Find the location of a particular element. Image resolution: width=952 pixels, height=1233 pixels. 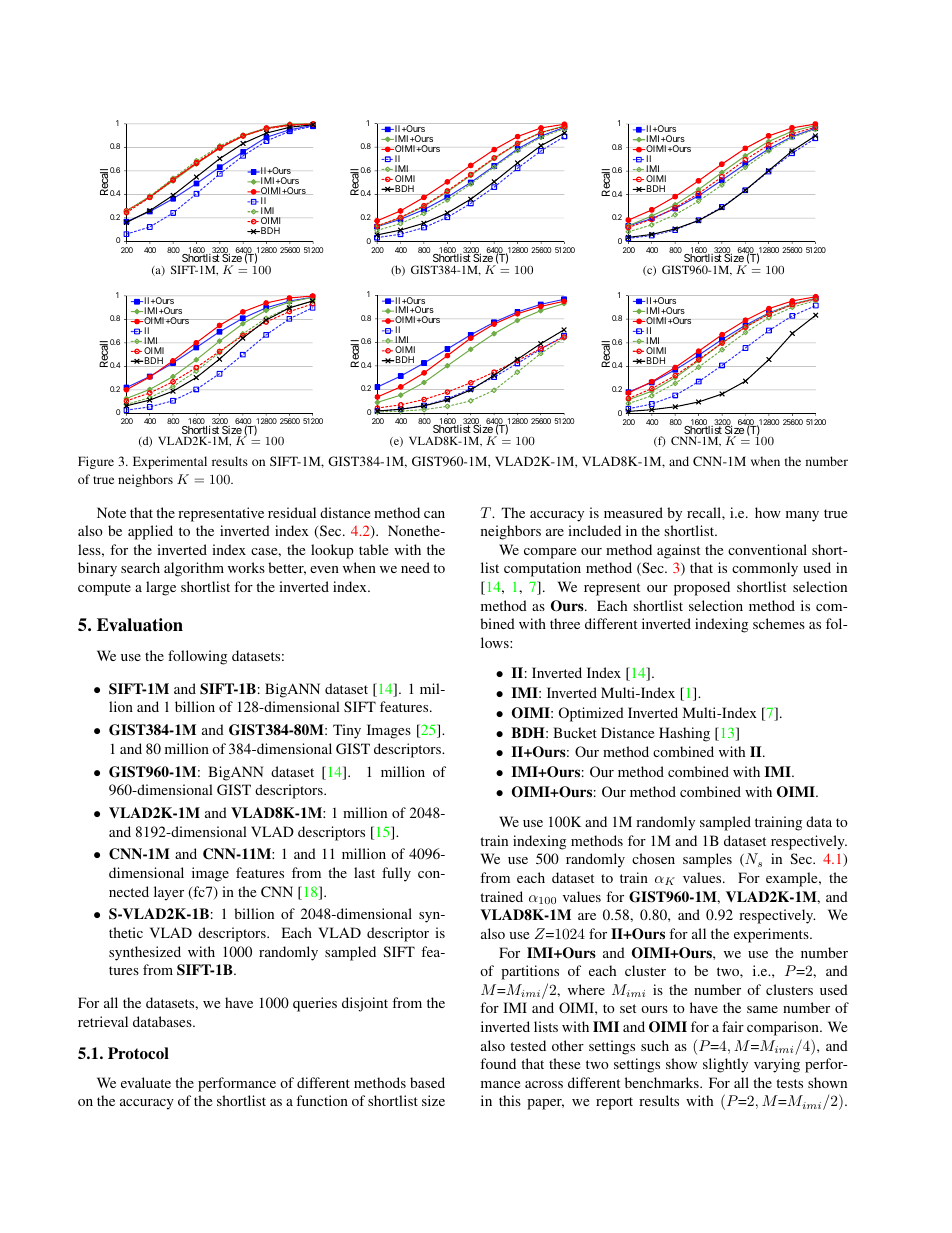

Tiny is located at coordinates (347, 731).
